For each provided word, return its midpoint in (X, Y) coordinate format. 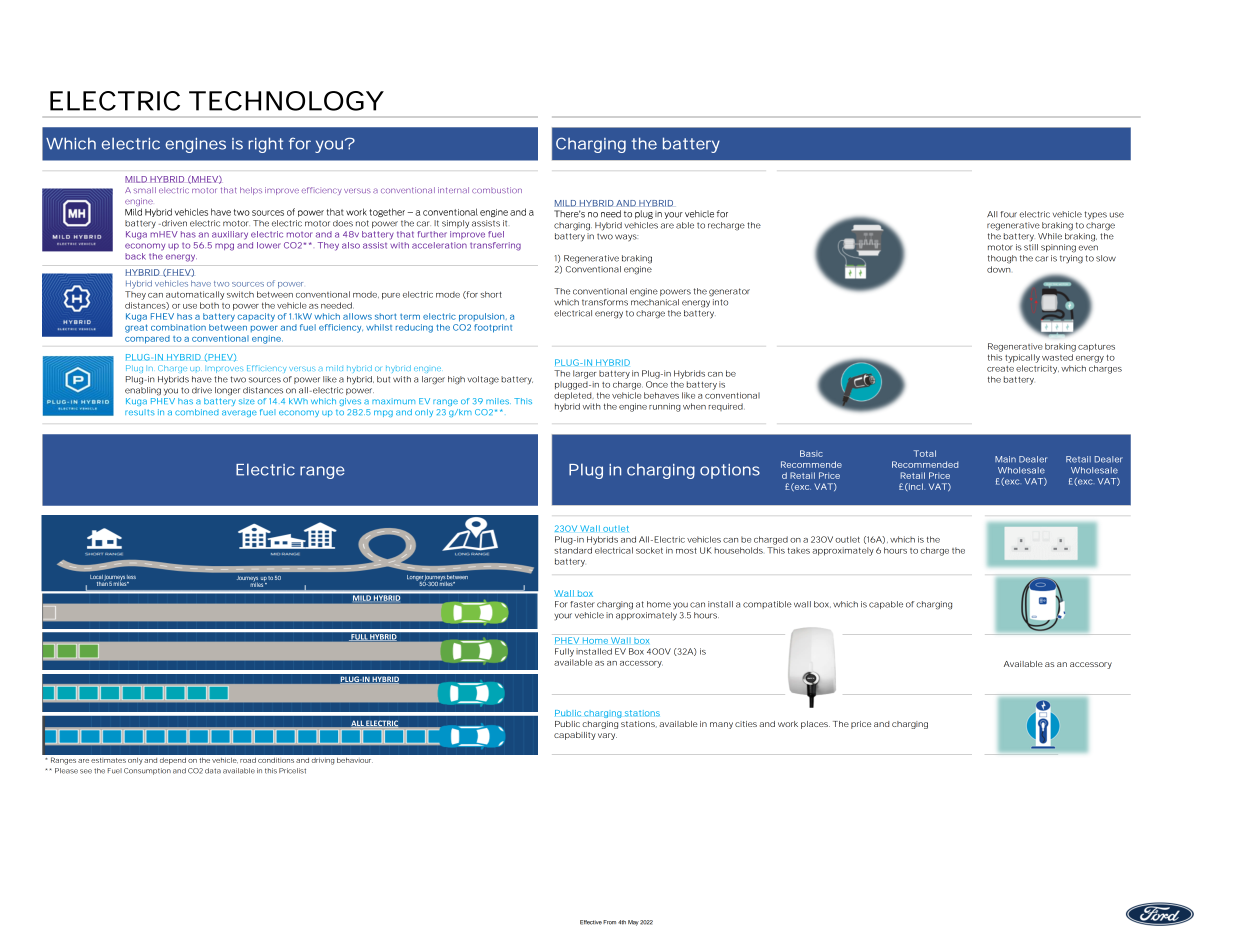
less (131, 577)
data (213, 771)
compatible (767, 605)
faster (582, 604)
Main (1005, 459)
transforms (605, 302)
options (730, 471)
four (1009, 214)
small (145, 190)
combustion (497, 190)
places (815, 725)
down (999, 269)
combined (197, 412)
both (209, 305)
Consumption (147, 771)
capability (575, 736)
